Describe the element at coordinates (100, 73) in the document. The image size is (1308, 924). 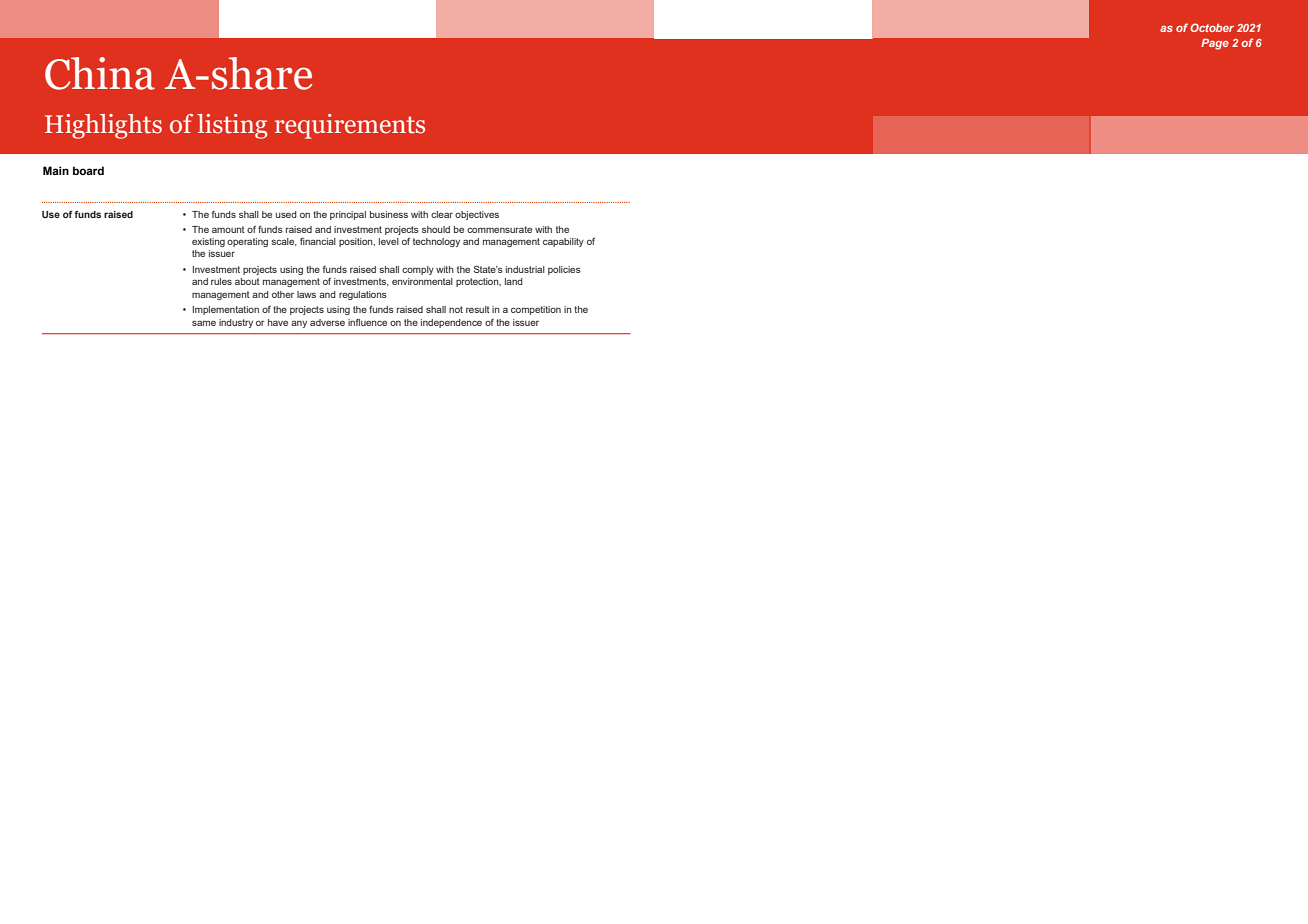
I see `China` at that location.
